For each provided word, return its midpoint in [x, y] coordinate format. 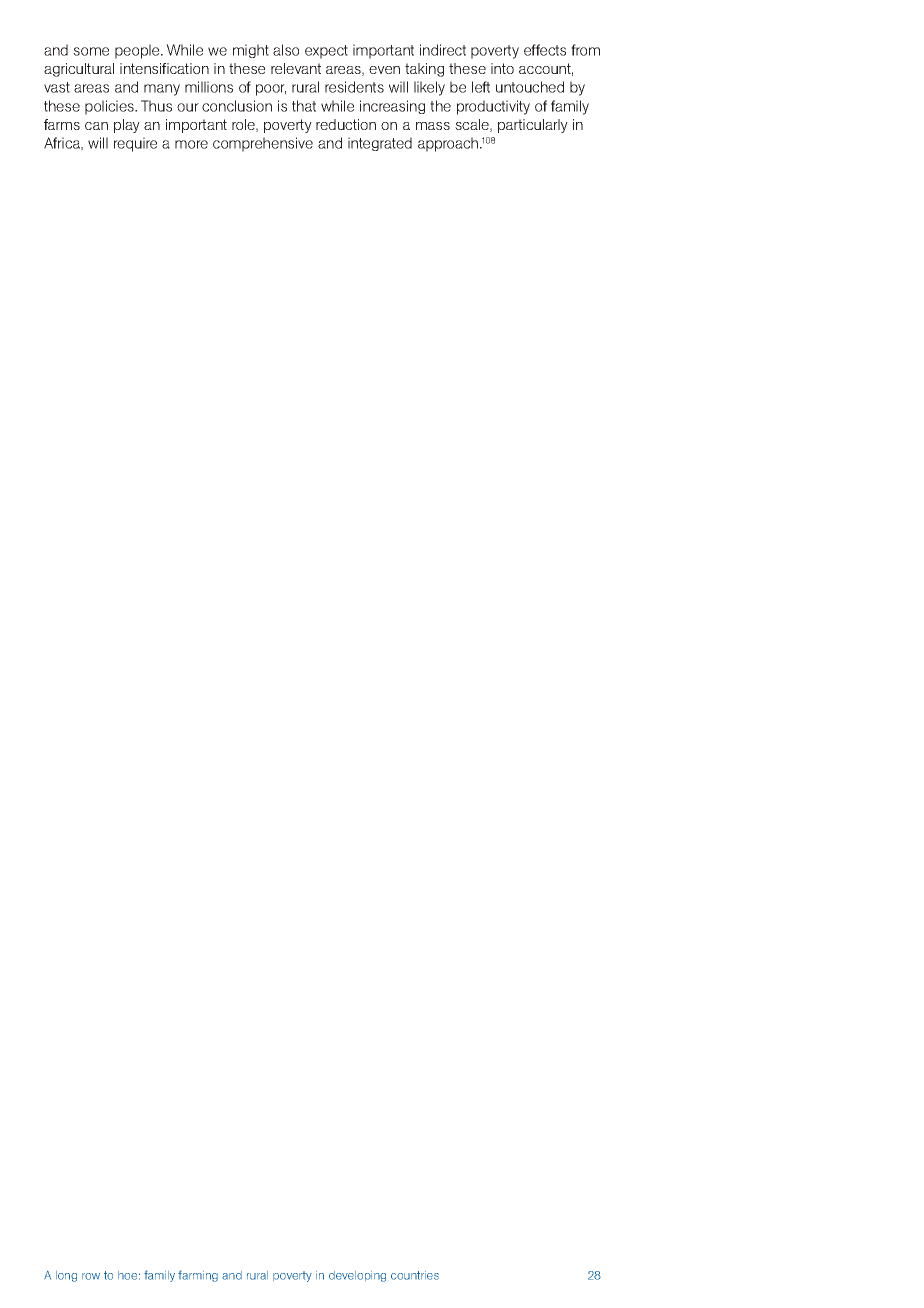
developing [357, 1276]
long [66, 1276]
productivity [493, 107]
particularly [533, 126]
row [91, 1276]
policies [110, 107]
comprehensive [263, 144]
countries [415, 1275]
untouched [530, 87]
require [135, 144]
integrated [380, 144]
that [304, 106]
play [127, 126]
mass [433, 126]
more [191, 144]
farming [198, 1276]
